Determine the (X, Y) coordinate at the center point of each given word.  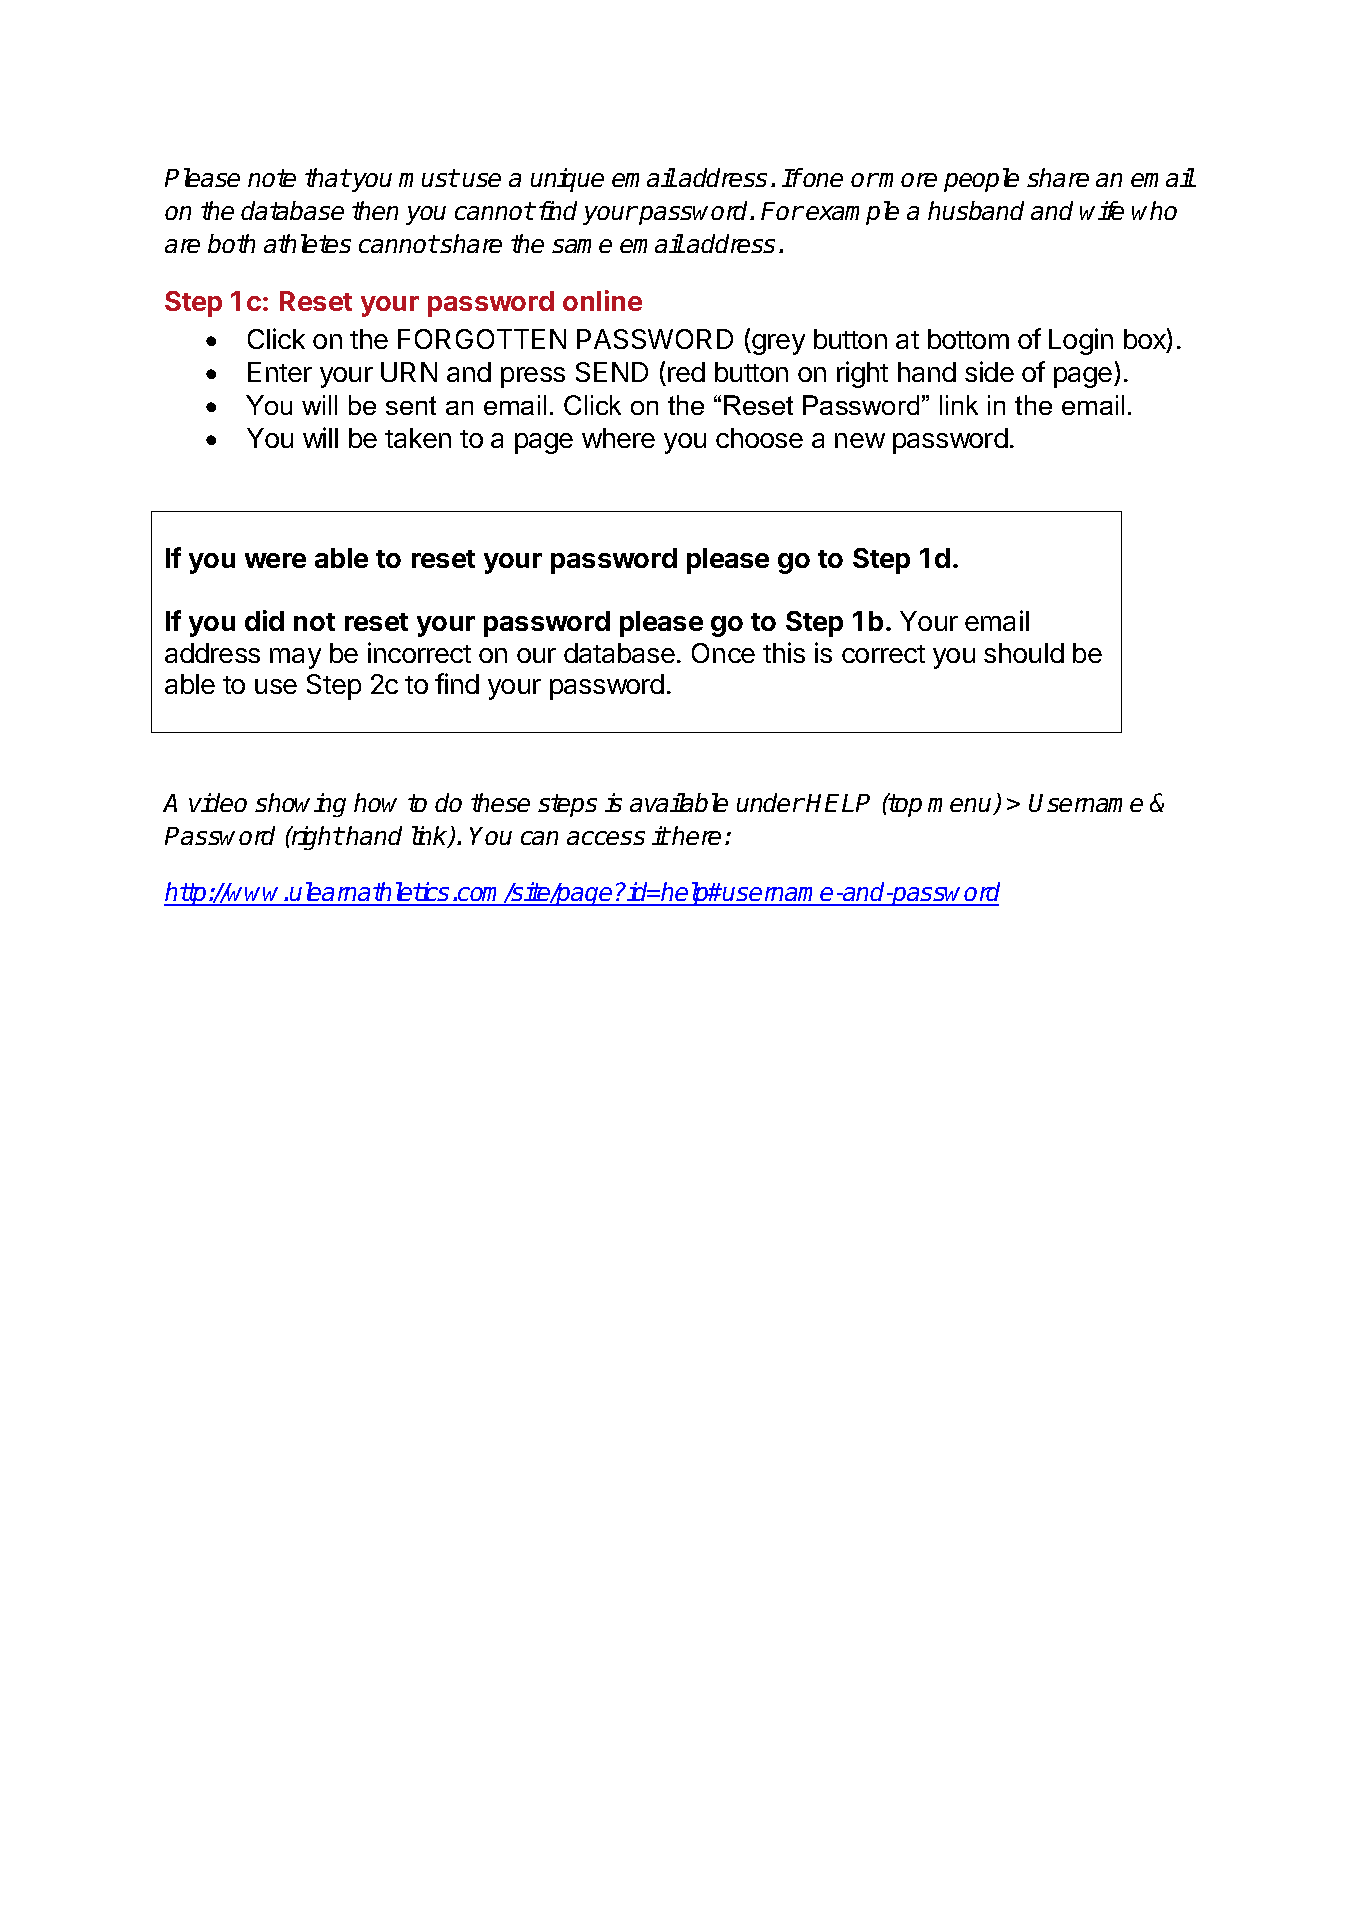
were (275, 560)
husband (976, 210)
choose (759, 438)
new (860, 440)
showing (300, 805)
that (327, 177)
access (606, 838)
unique (567, 180)
